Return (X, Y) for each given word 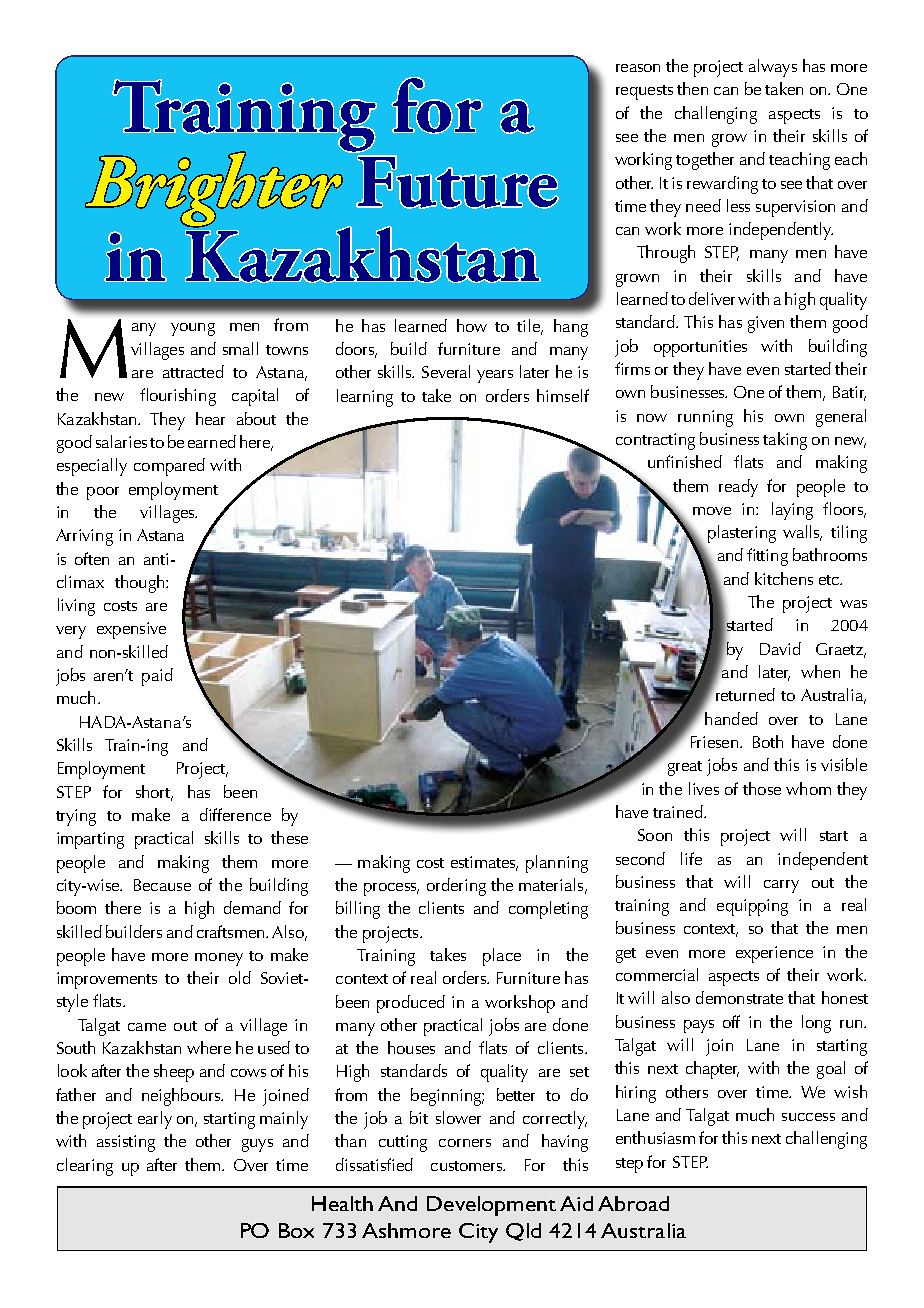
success (808, 1117)
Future (457, 182)
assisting (126, 1143)
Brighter (214, 189)
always (773, 68)
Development (491, 1206)
